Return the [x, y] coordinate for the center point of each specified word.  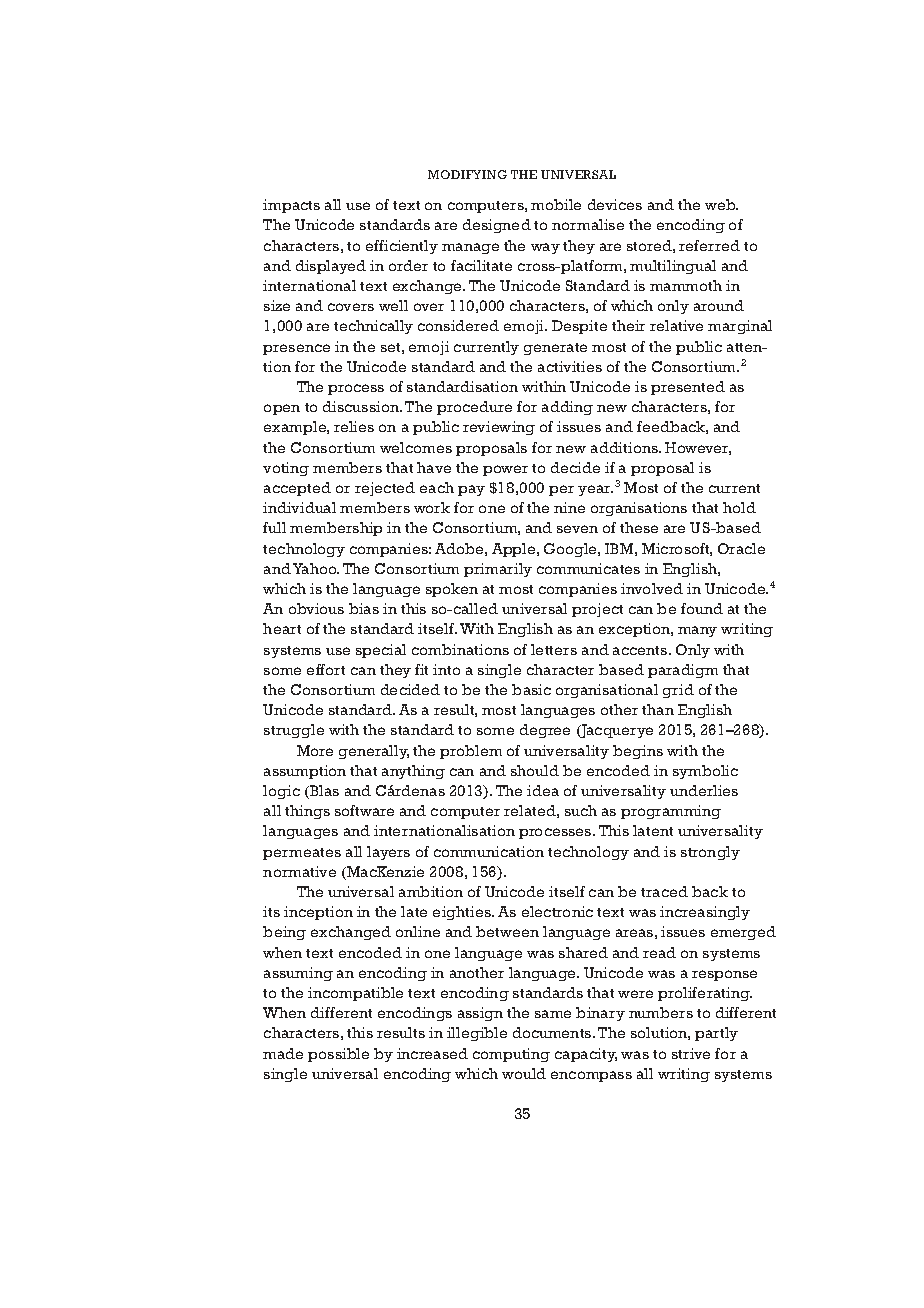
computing [511, 1055]
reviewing [499, 428]
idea [543, 790]
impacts [291, 206]
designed [497, 226]
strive [691, 1053]
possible [338, 1055]
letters [554, 649]
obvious [316, 608]
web [721, 204]
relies [354, 426]
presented [688, 388]
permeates [302, 854]
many [697, 631]
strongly [710, 853]
